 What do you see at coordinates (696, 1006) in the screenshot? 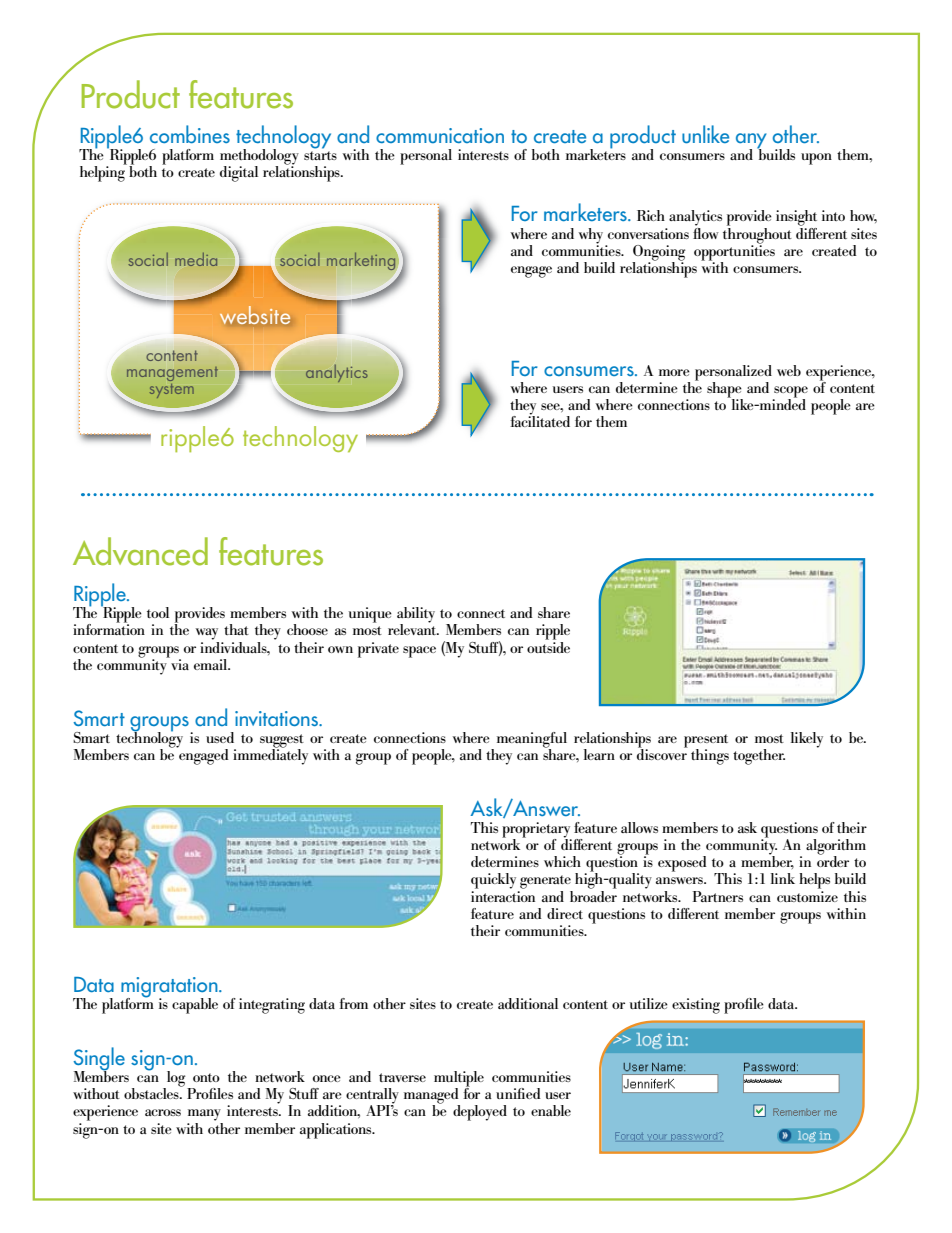
I see `existing` at bounding box center [696, 1006].
